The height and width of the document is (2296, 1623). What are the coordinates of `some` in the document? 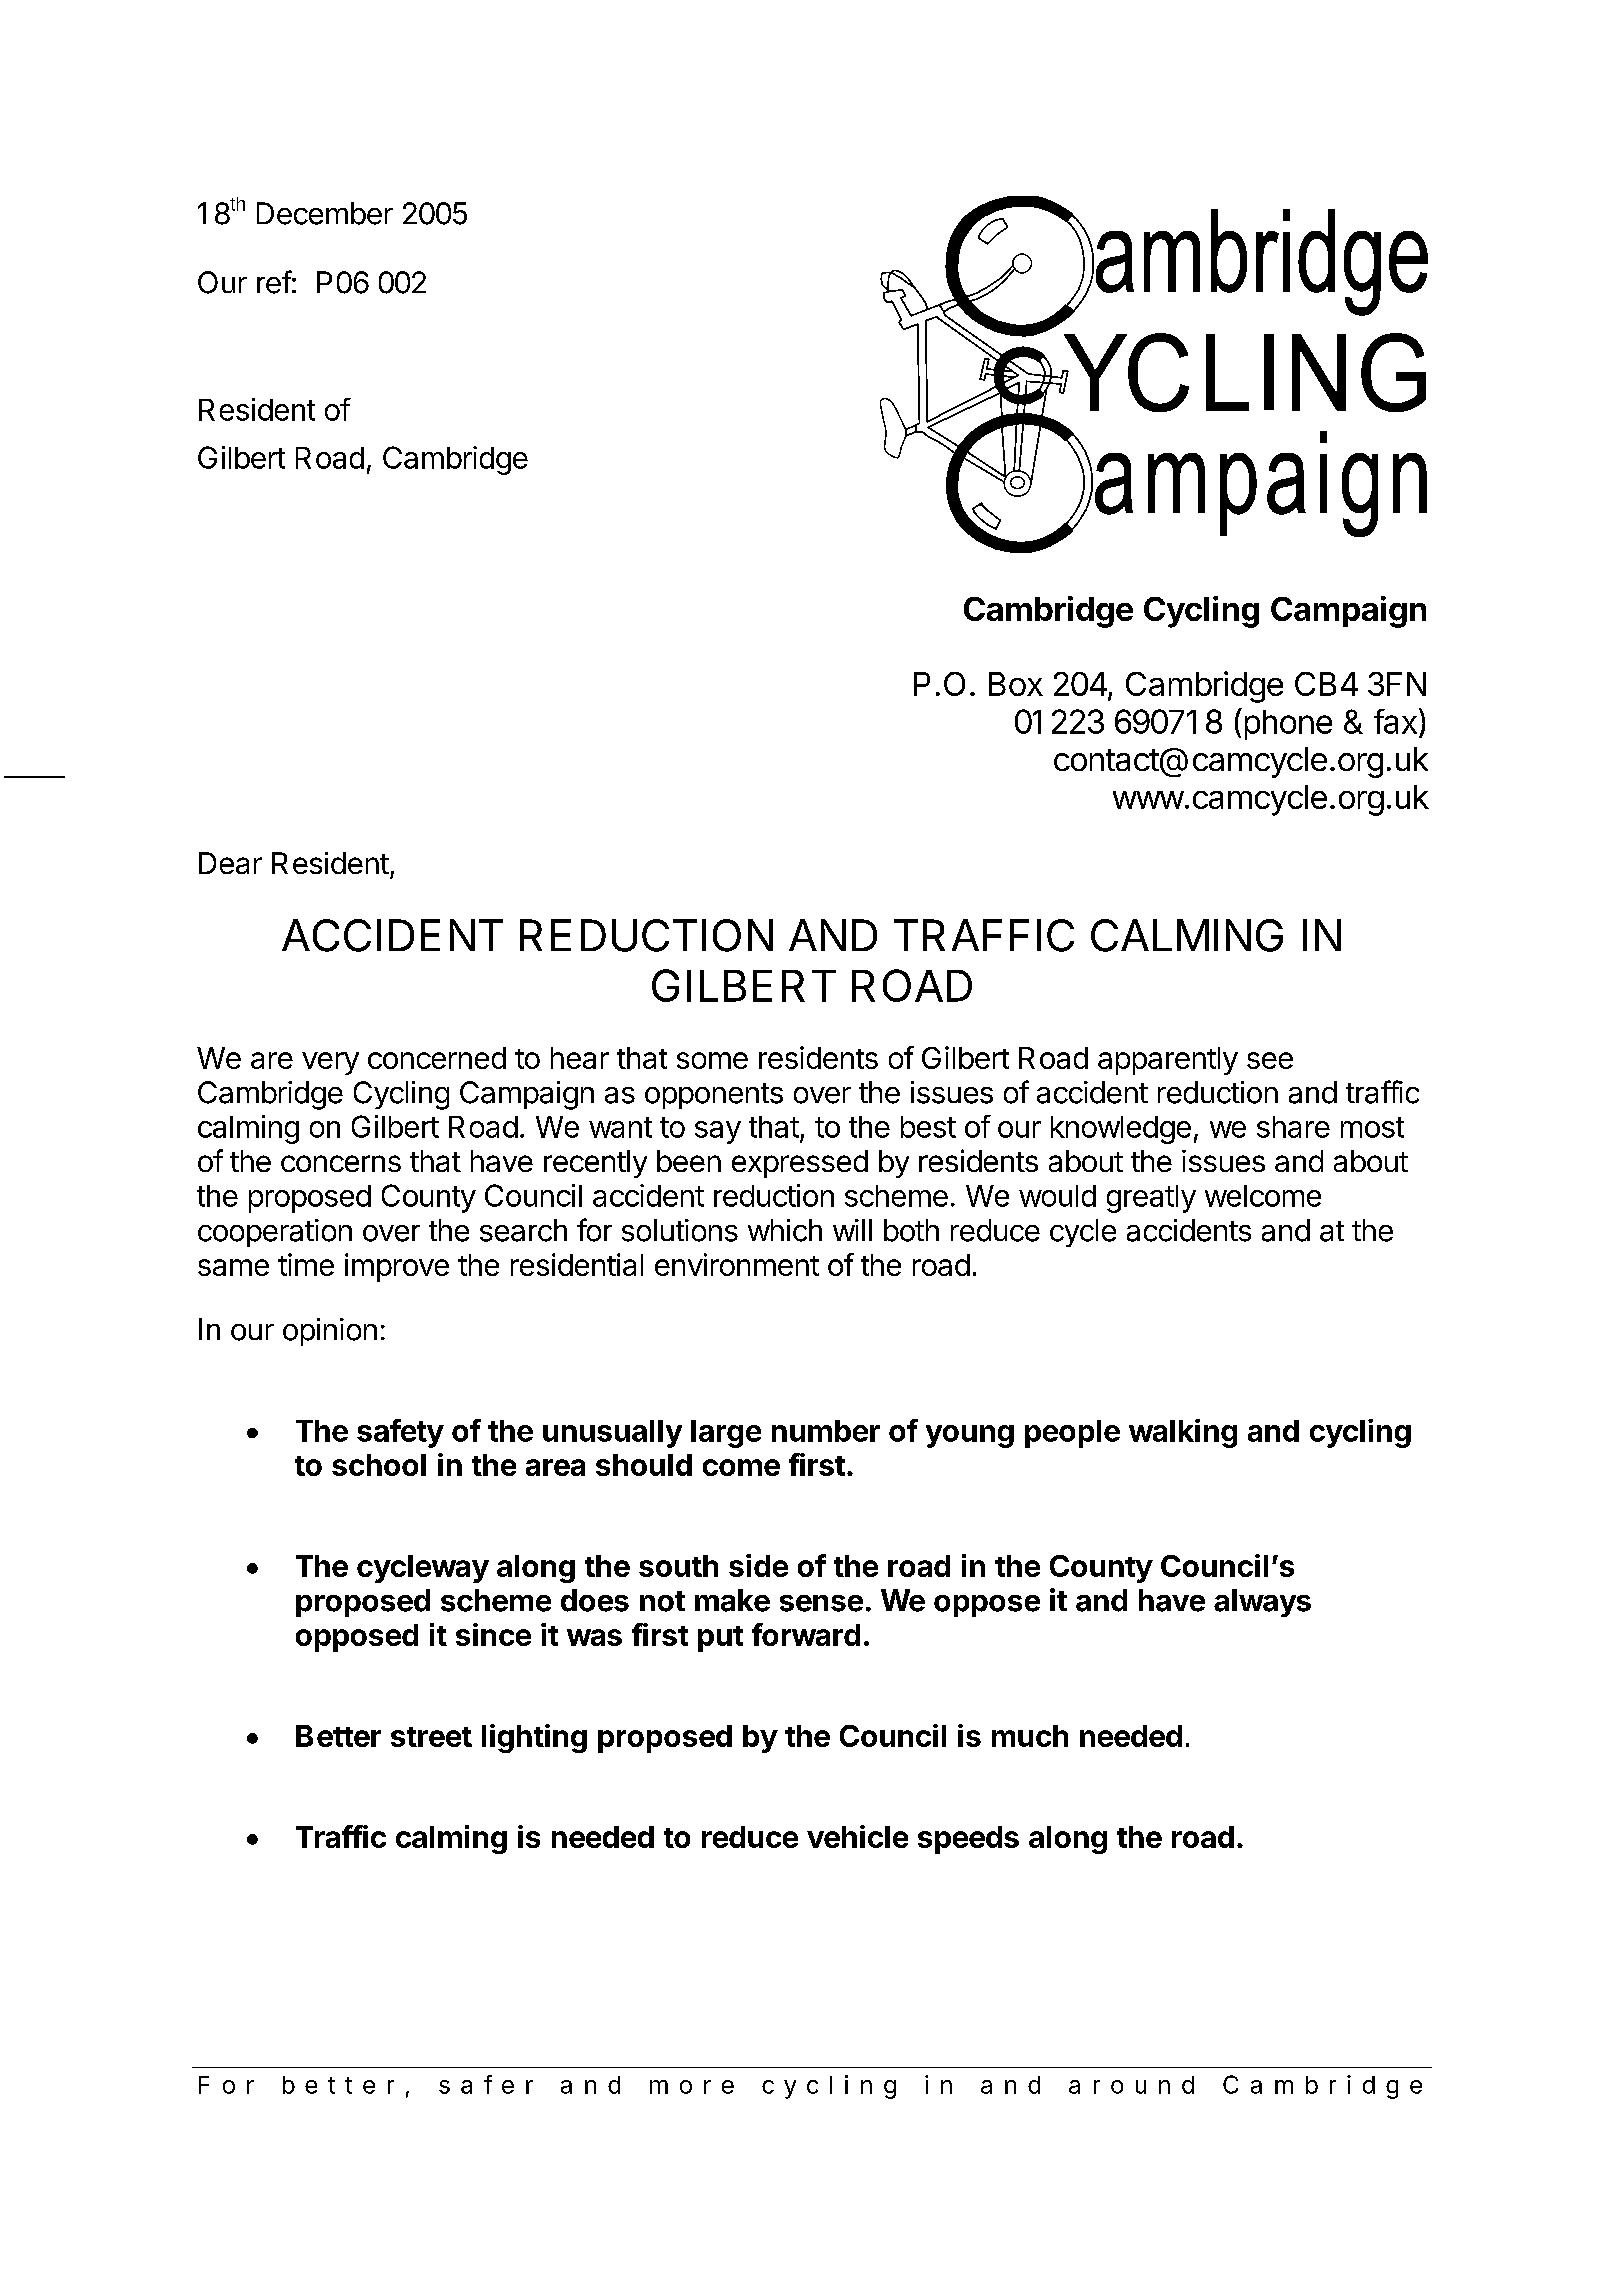 It's located at (712, 1060).
